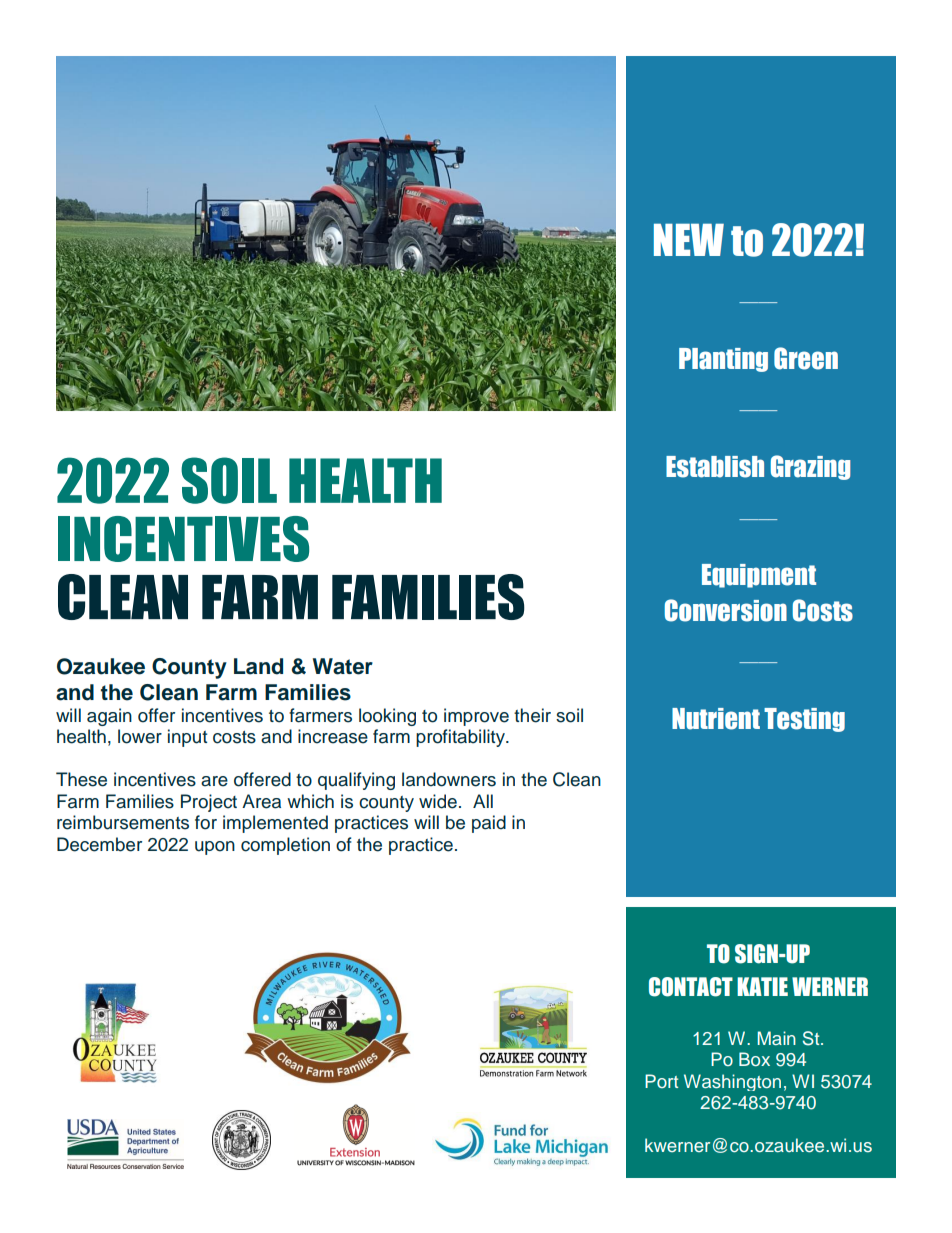 The height and width of the image is (1233, 952). Describe the element at coordinates (343, 666) in the image. I see `Water` at that location.
